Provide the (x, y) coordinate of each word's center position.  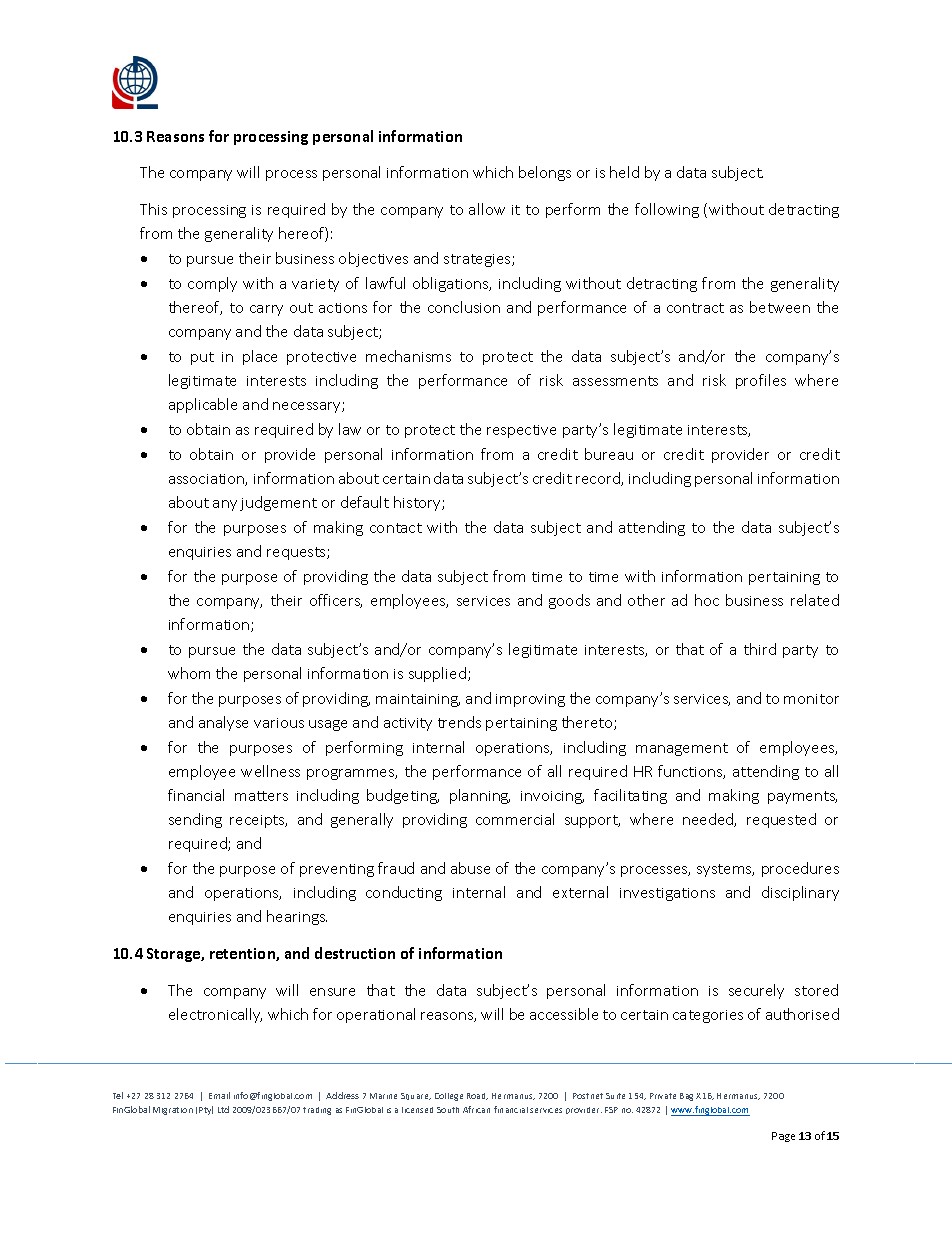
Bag (686, 1097)
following (667, 210)
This (153, 209)
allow (487, 209)
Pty (206, 1110)
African (476, 1109)
